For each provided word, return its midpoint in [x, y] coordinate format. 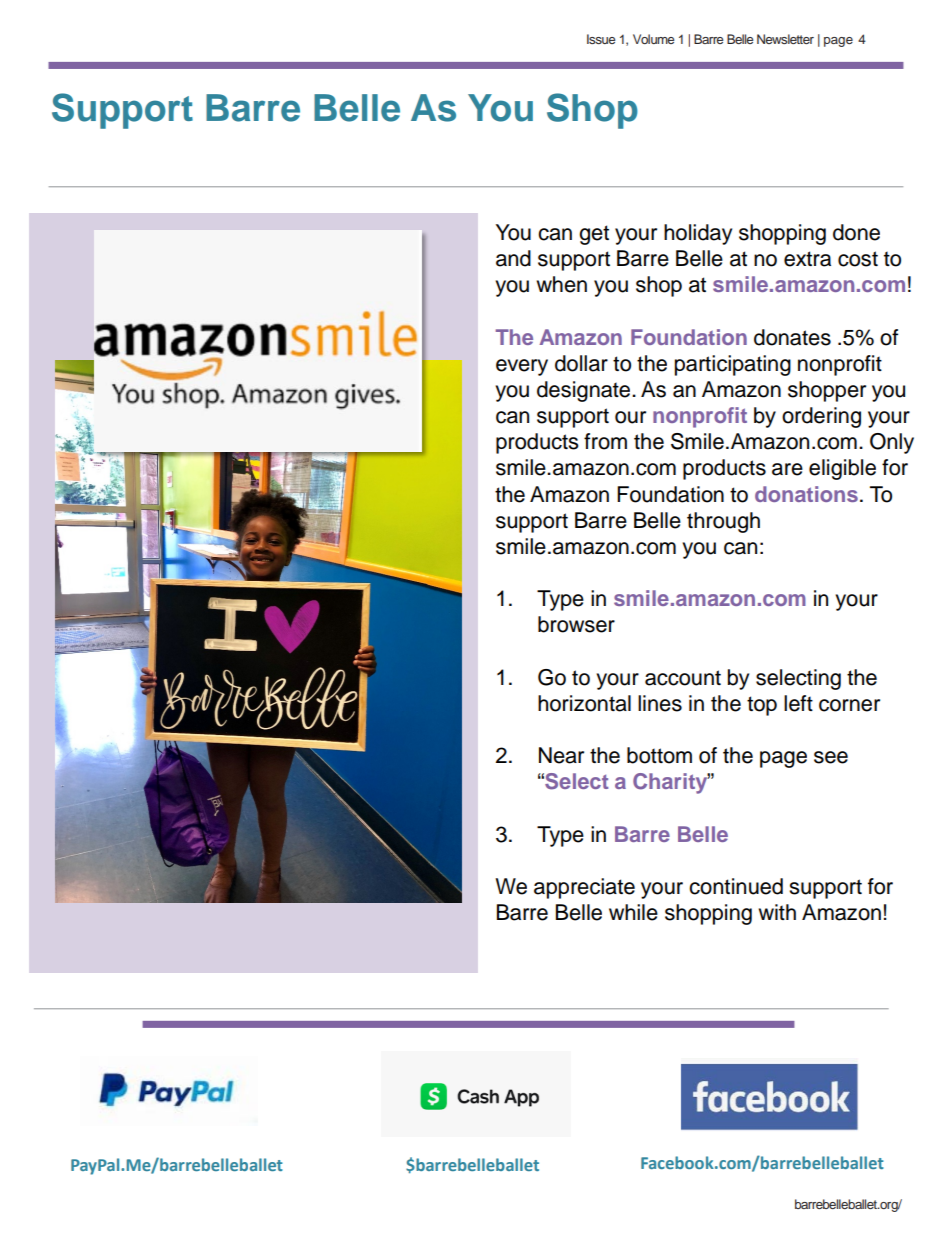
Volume [653, 39]
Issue [601, 39]
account [683, 678]
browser [576, 624]
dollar [581, 363]
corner [849, 705]
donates [792, 337]
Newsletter [785, 39]
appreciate [584, 888]
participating [733, 365]
